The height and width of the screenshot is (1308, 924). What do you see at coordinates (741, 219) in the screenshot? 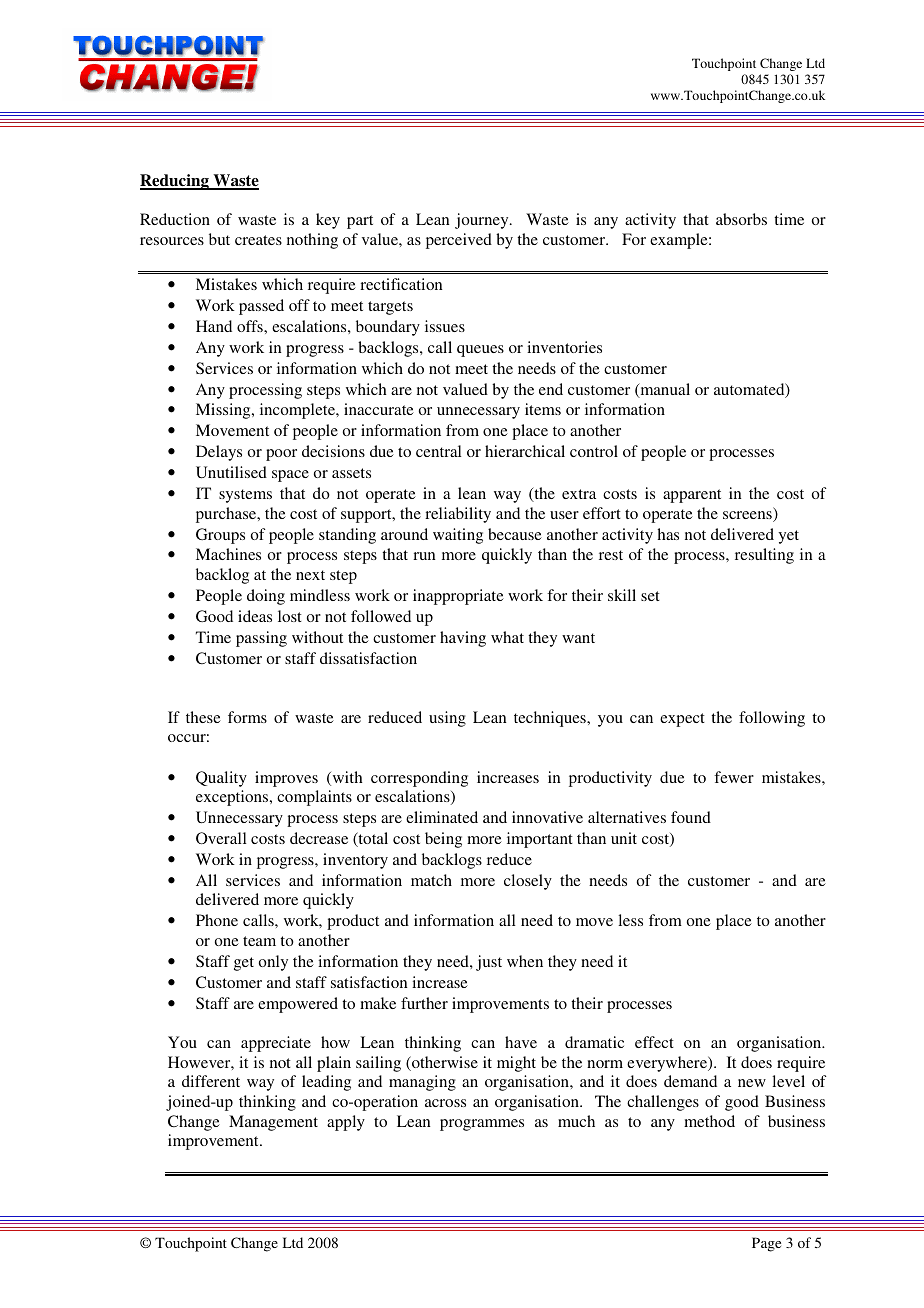
I see `absorbs` at bounding box center [741, 219].
